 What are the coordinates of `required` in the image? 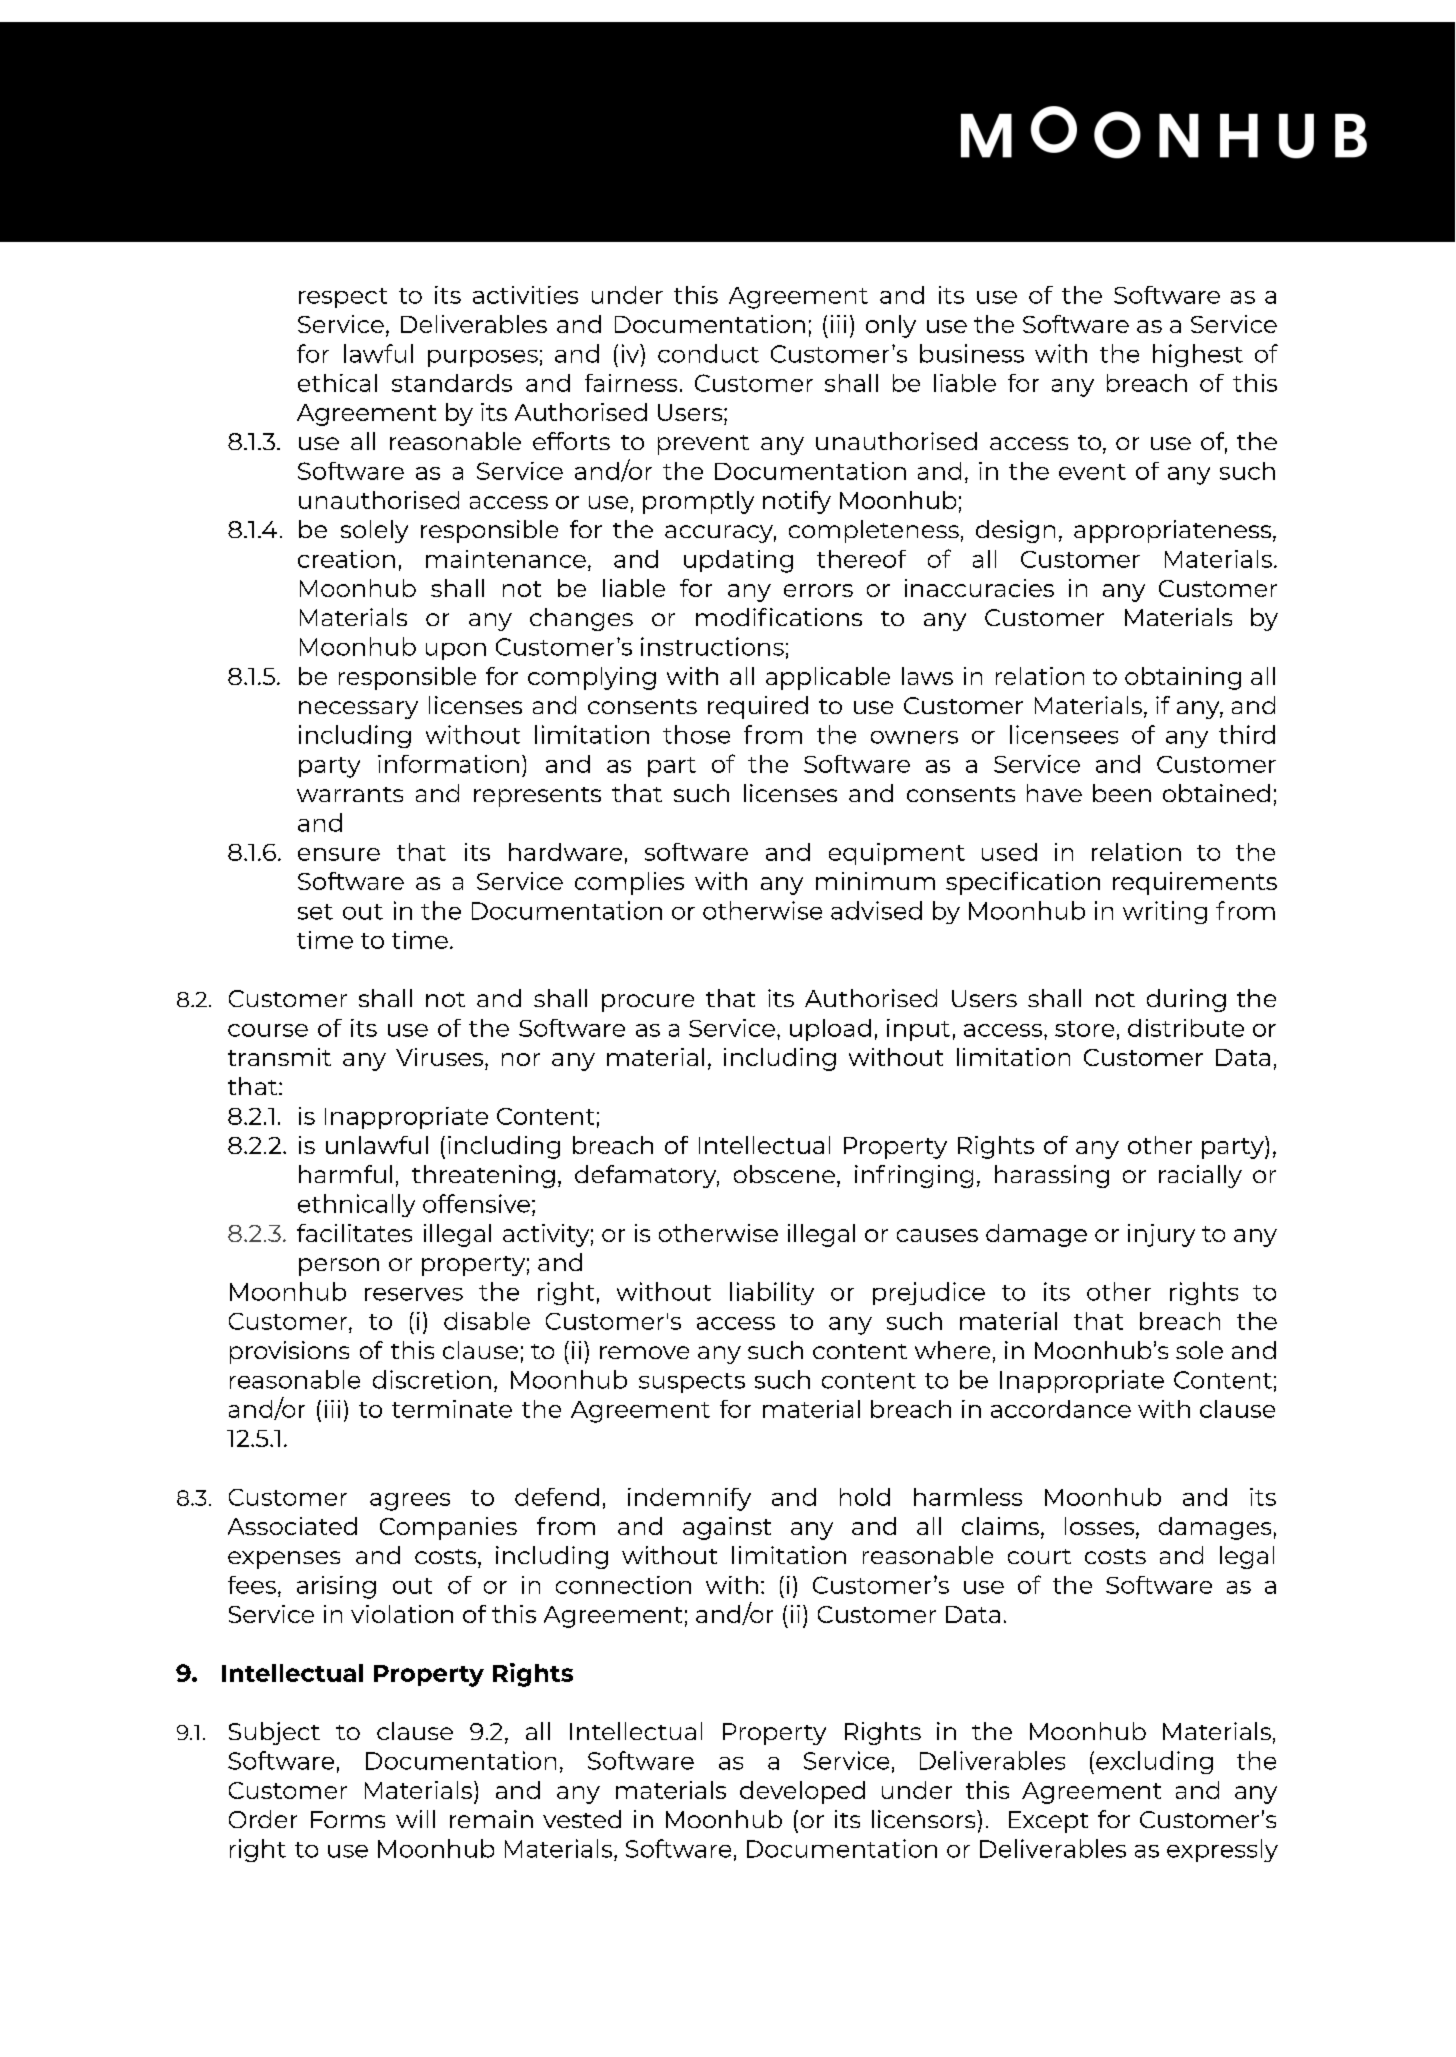 It's located at (758, 707).
